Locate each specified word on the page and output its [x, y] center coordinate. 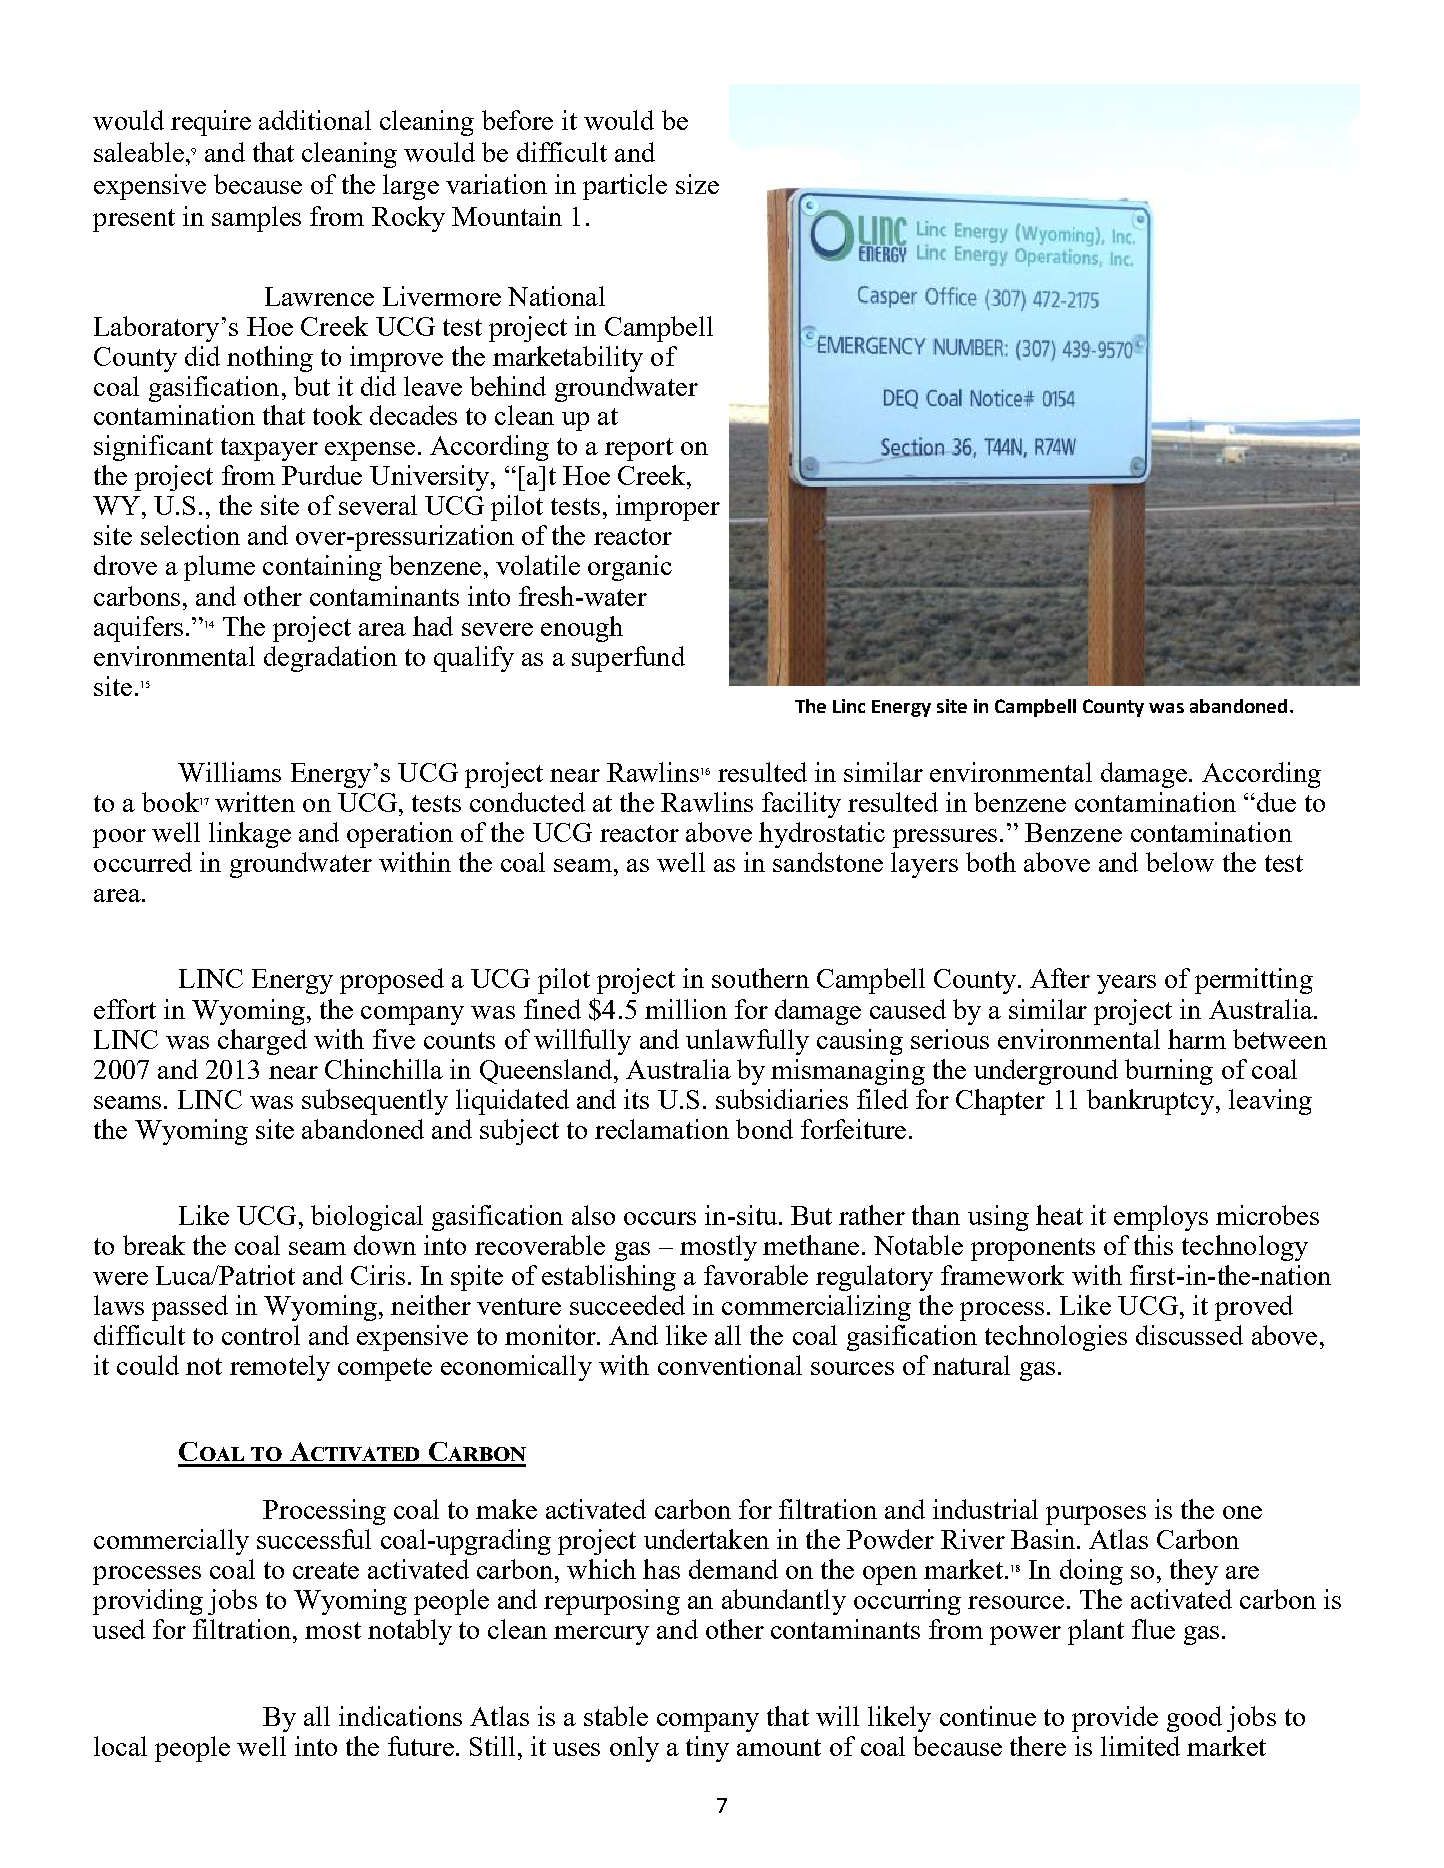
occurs [660, 1218]
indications [400, 1716]
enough [582, 629]
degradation [330, 659]
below [1180, 862]
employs [1161, 1218]
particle [625, 187]
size [697, 184]
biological [367, 1218]
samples [256, 219]
